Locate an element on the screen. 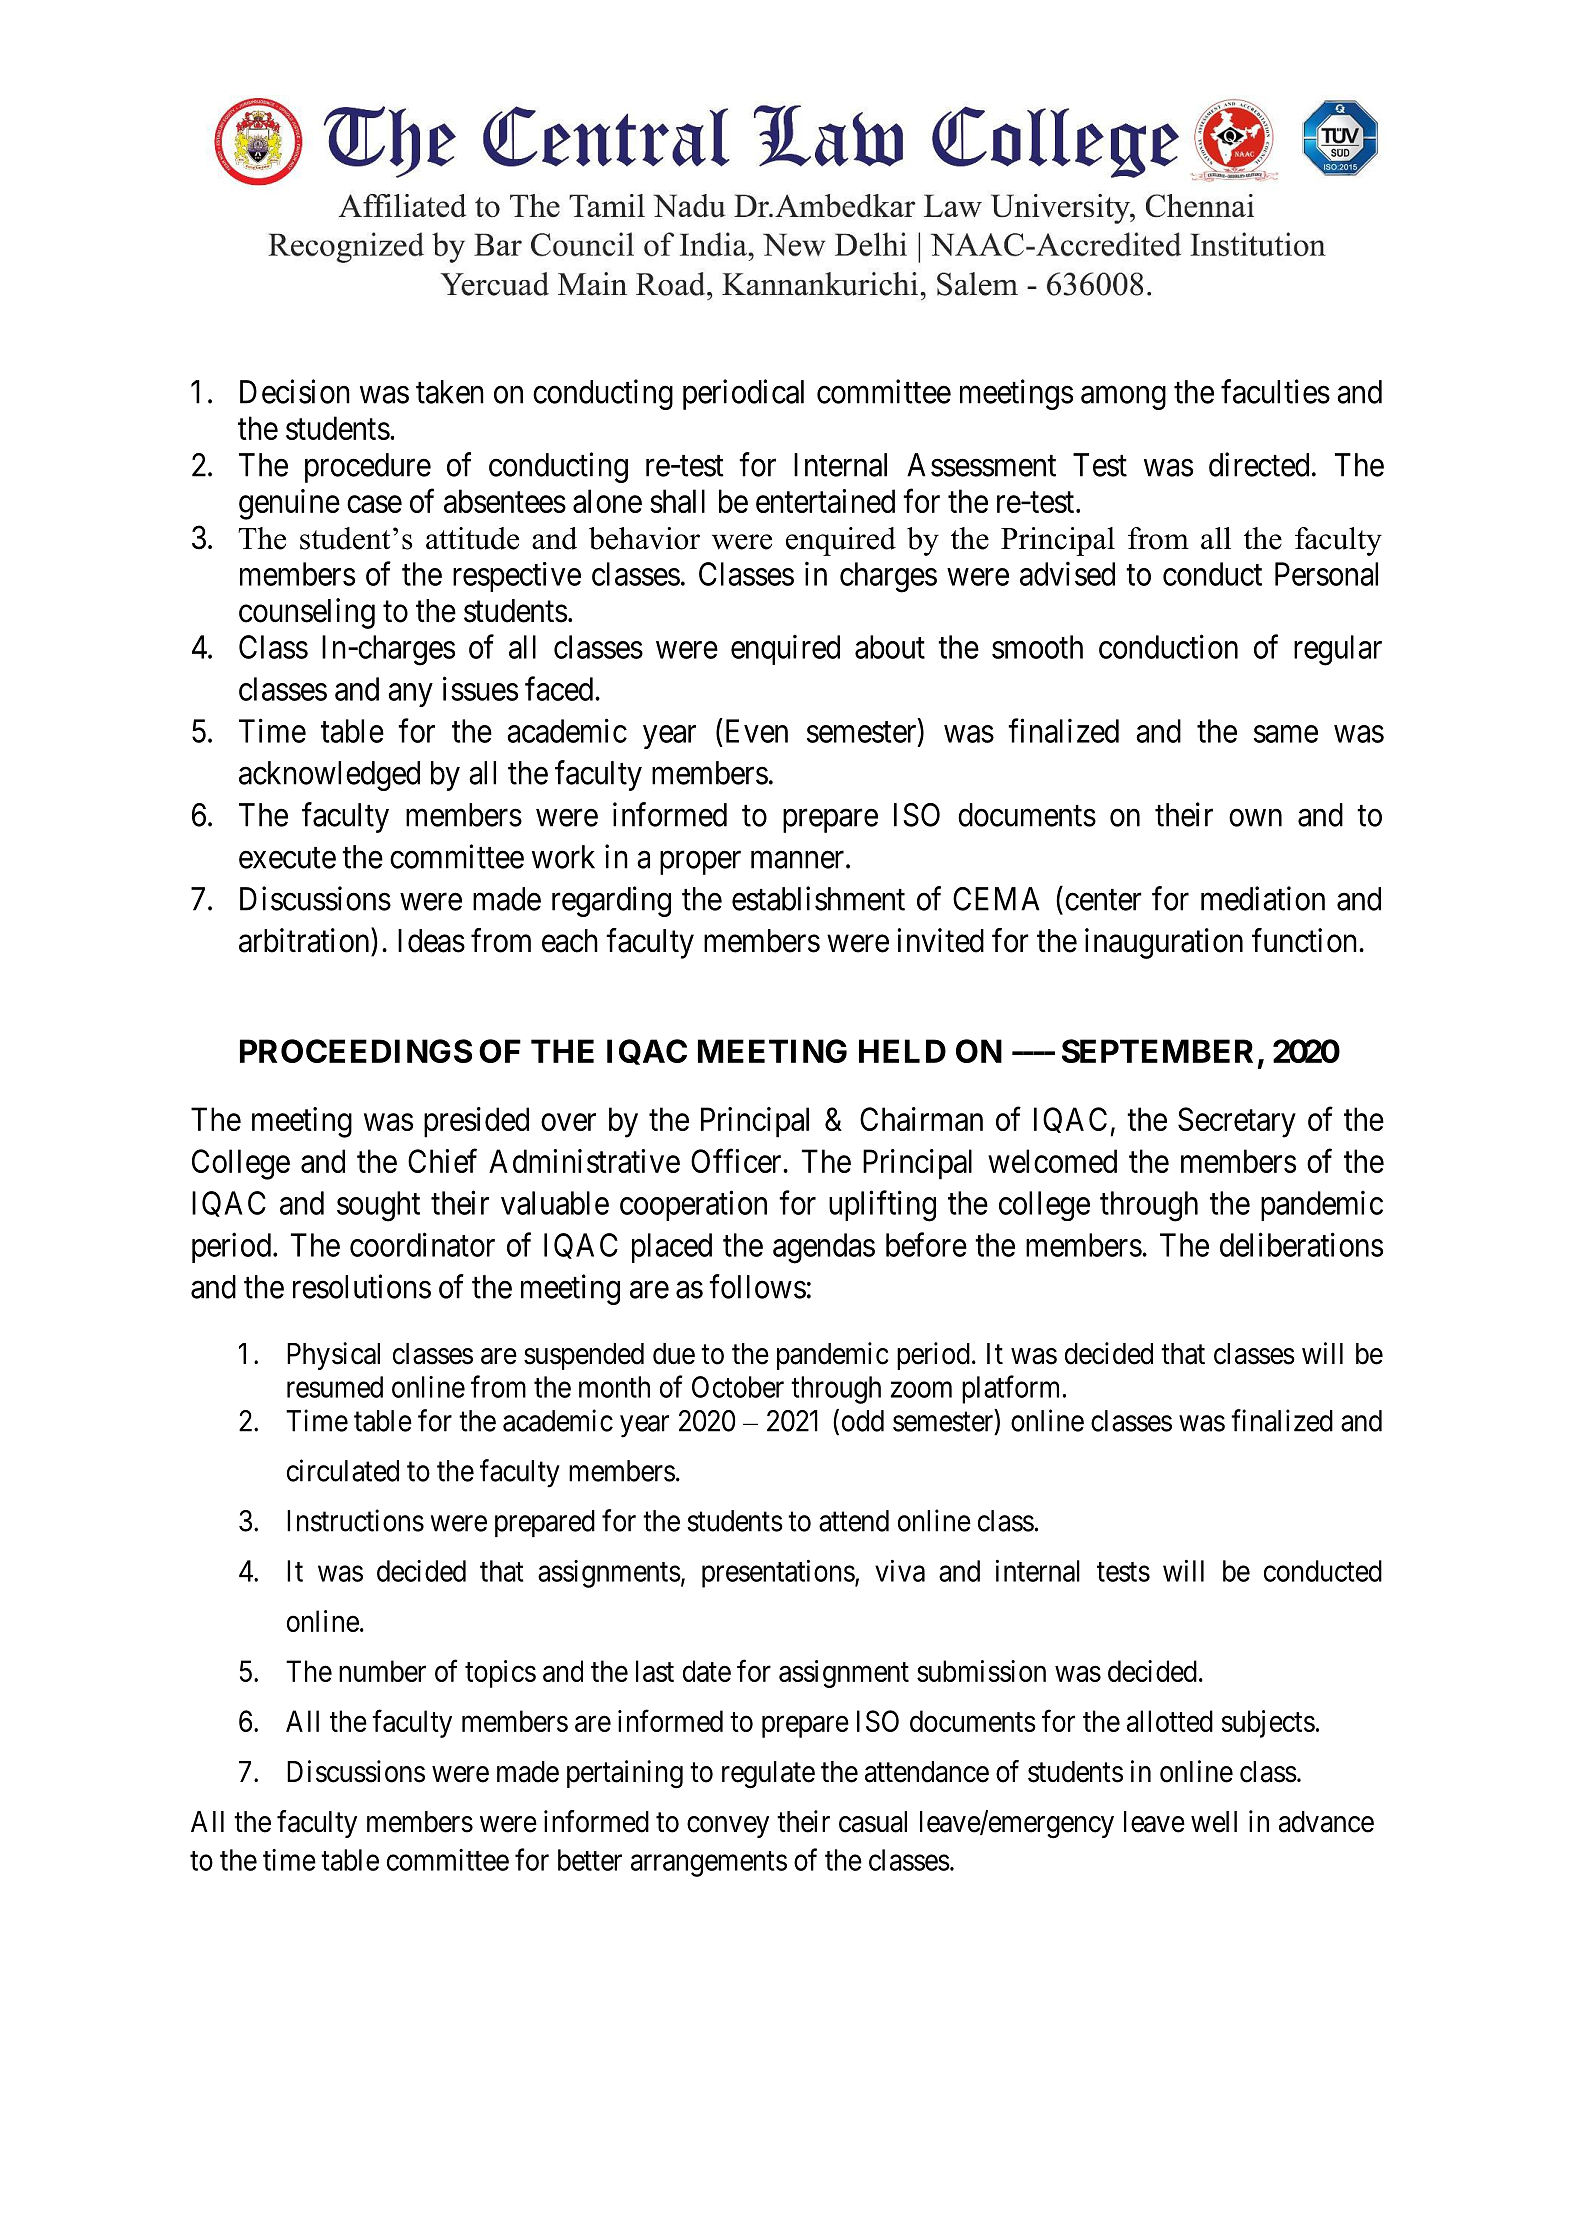  entertained is located at coordinates (825, 501).
